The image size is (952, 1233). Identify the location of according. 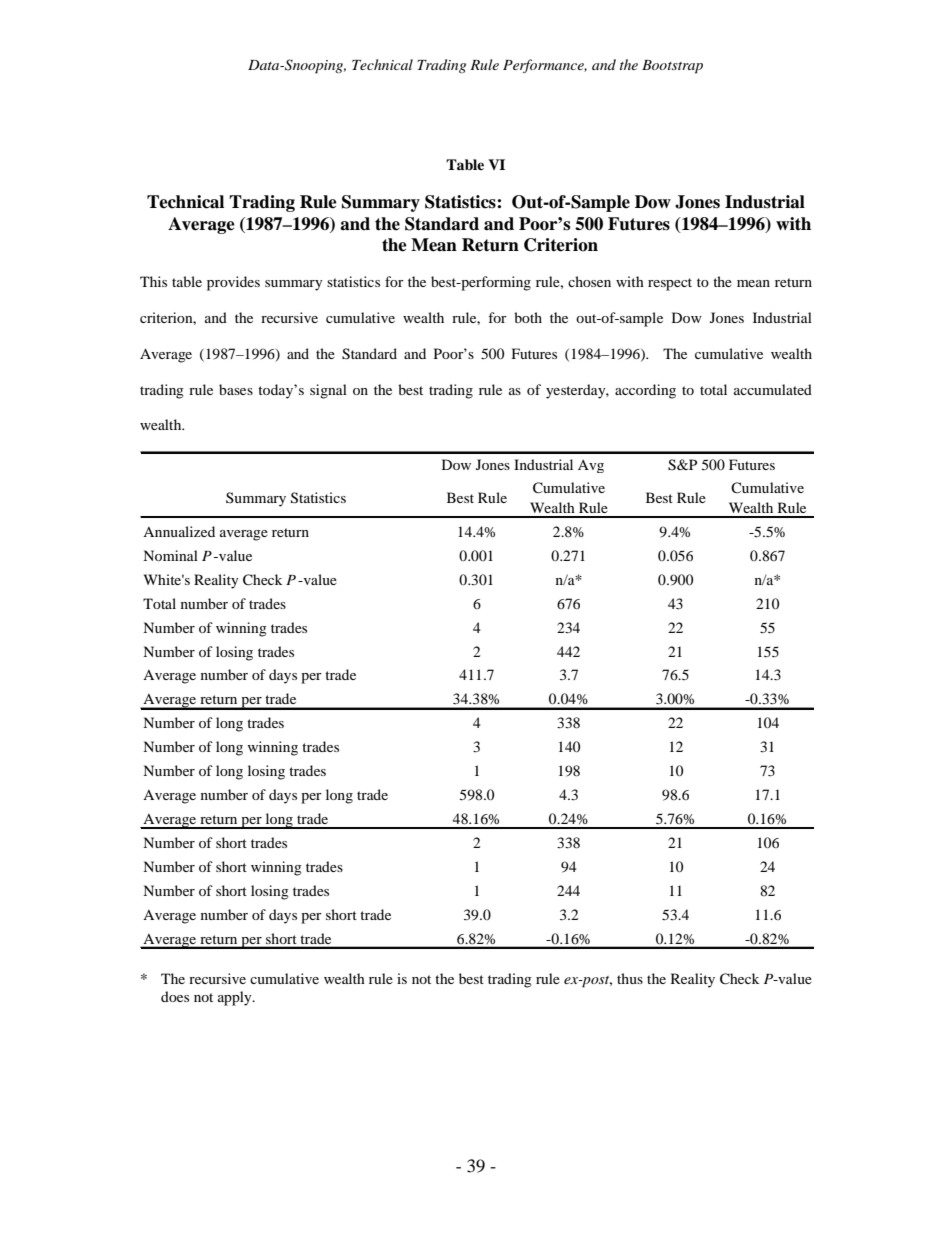
(645, 391).
